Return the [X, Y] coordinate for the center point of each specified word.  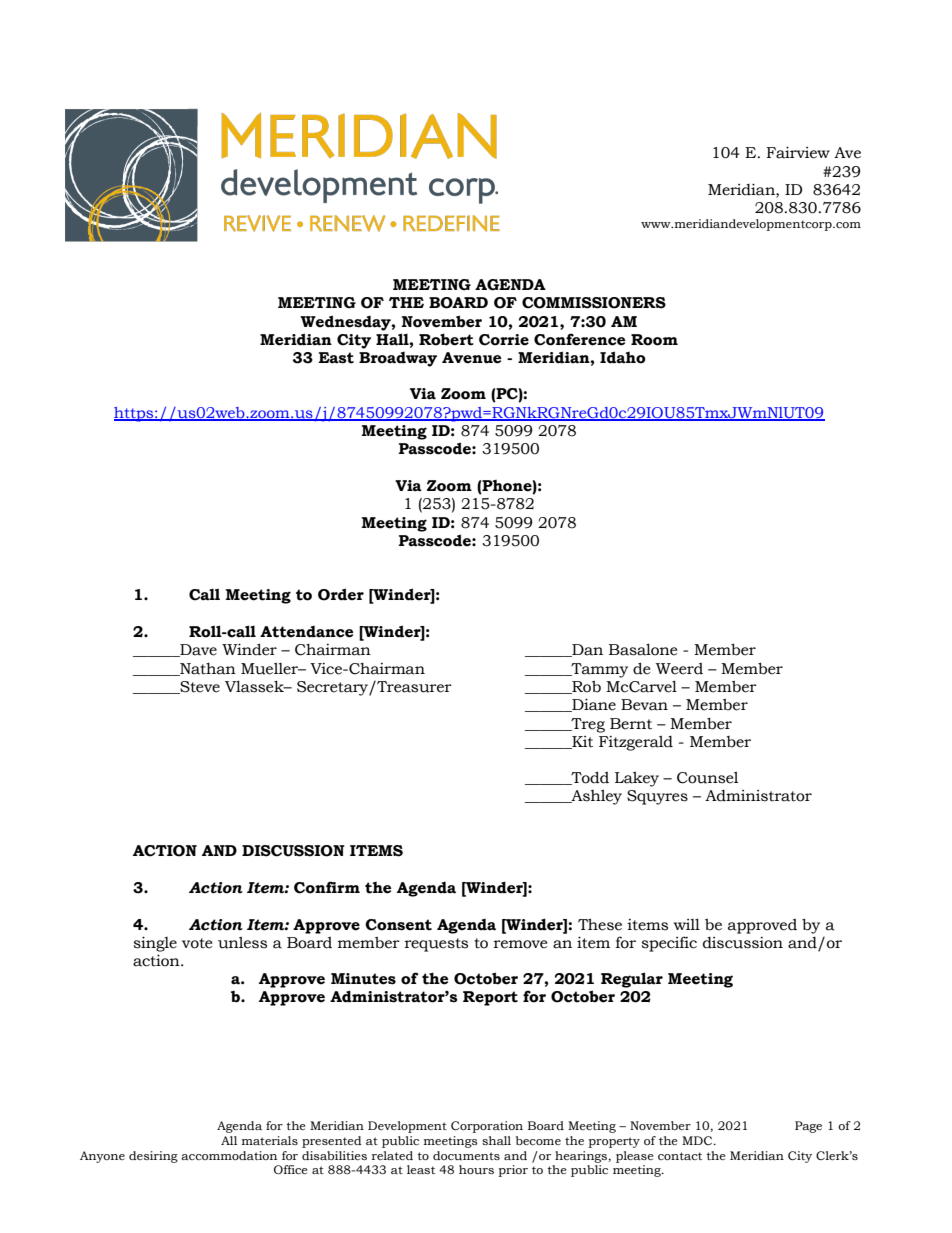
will [687, 924]
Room [654, 340]
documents [466, 1156]
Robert [446, 339]
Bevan [644, 705]
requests [436, 945]
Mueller [271, 668]
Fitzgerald [636, 743]
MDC [698, 1140]
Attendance [306, 632]
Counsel [707, 777]
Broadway [398, 359]
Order [341, 594]
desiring [153, 1157]
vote [197, 943]
